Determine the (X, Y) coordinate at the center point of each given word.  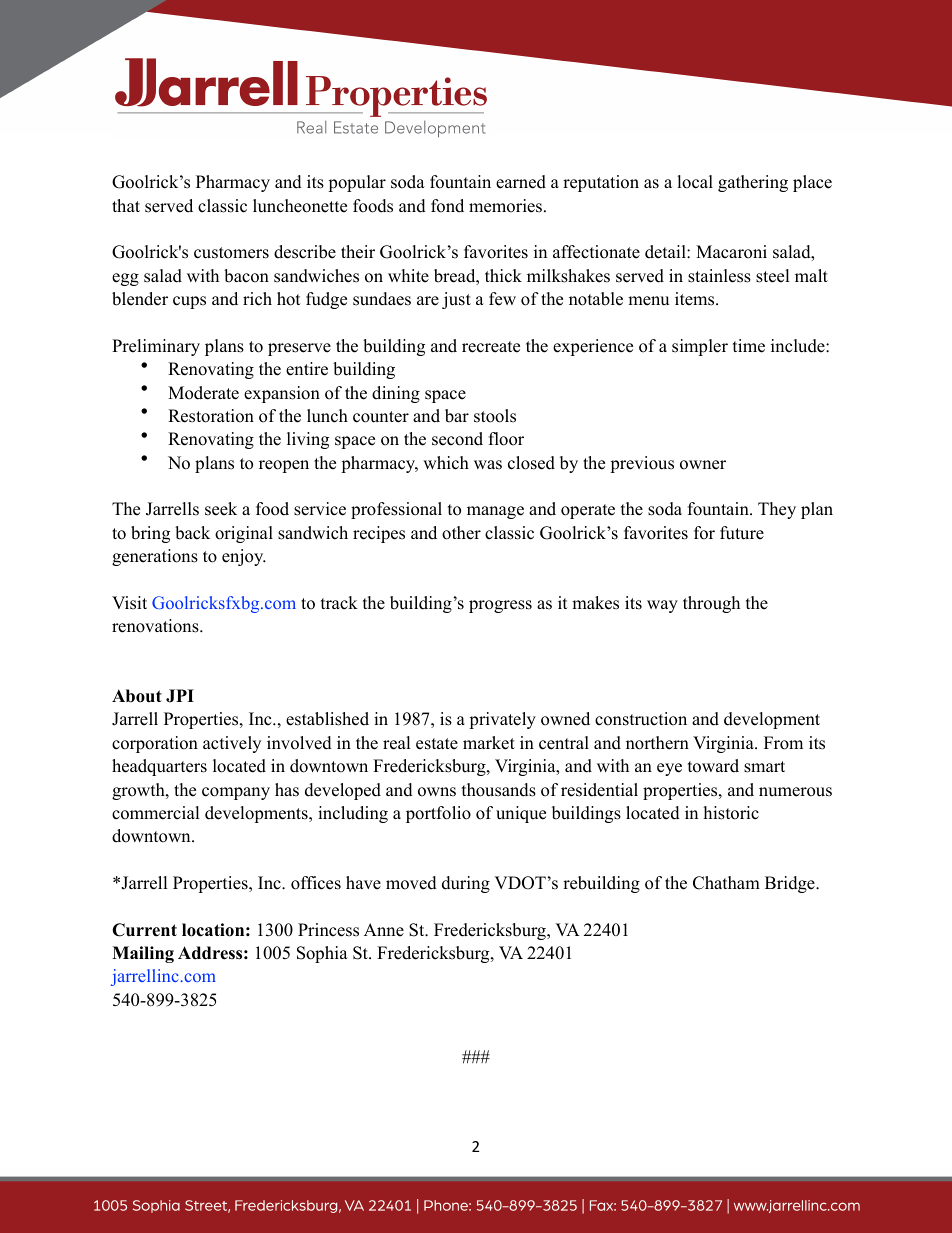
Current (144, 930)
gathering (753, 183)
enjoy (244, 557)
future (742, 533)
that (126, 205)
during (466, 884)
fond (447, 206)
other (461, 533)
